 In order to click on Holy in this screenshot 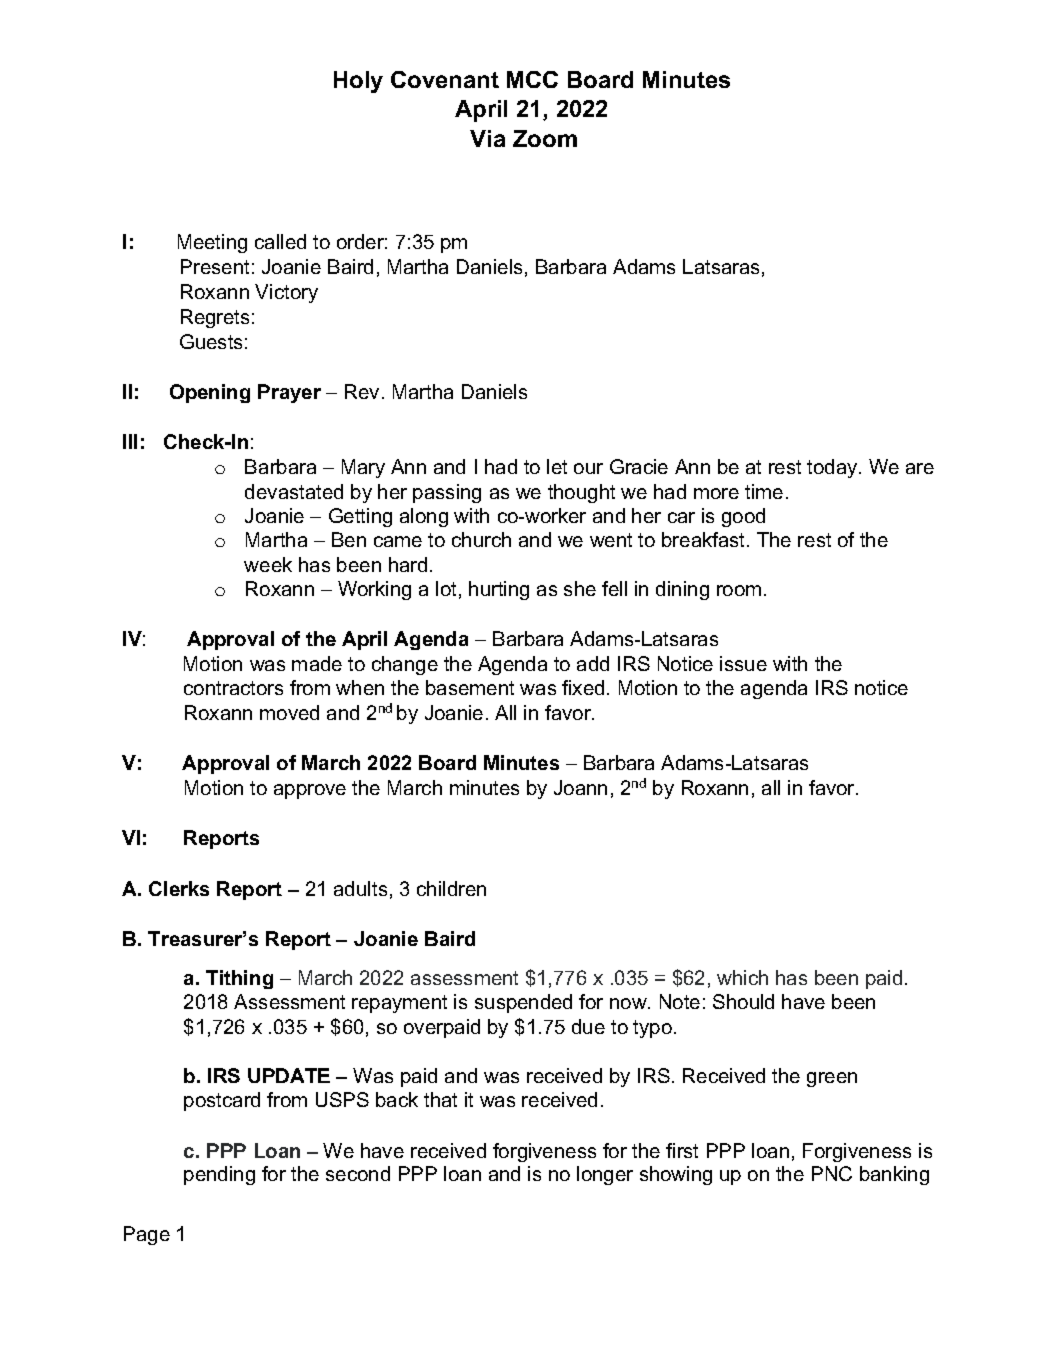, I will do `click(358, 82)`.
